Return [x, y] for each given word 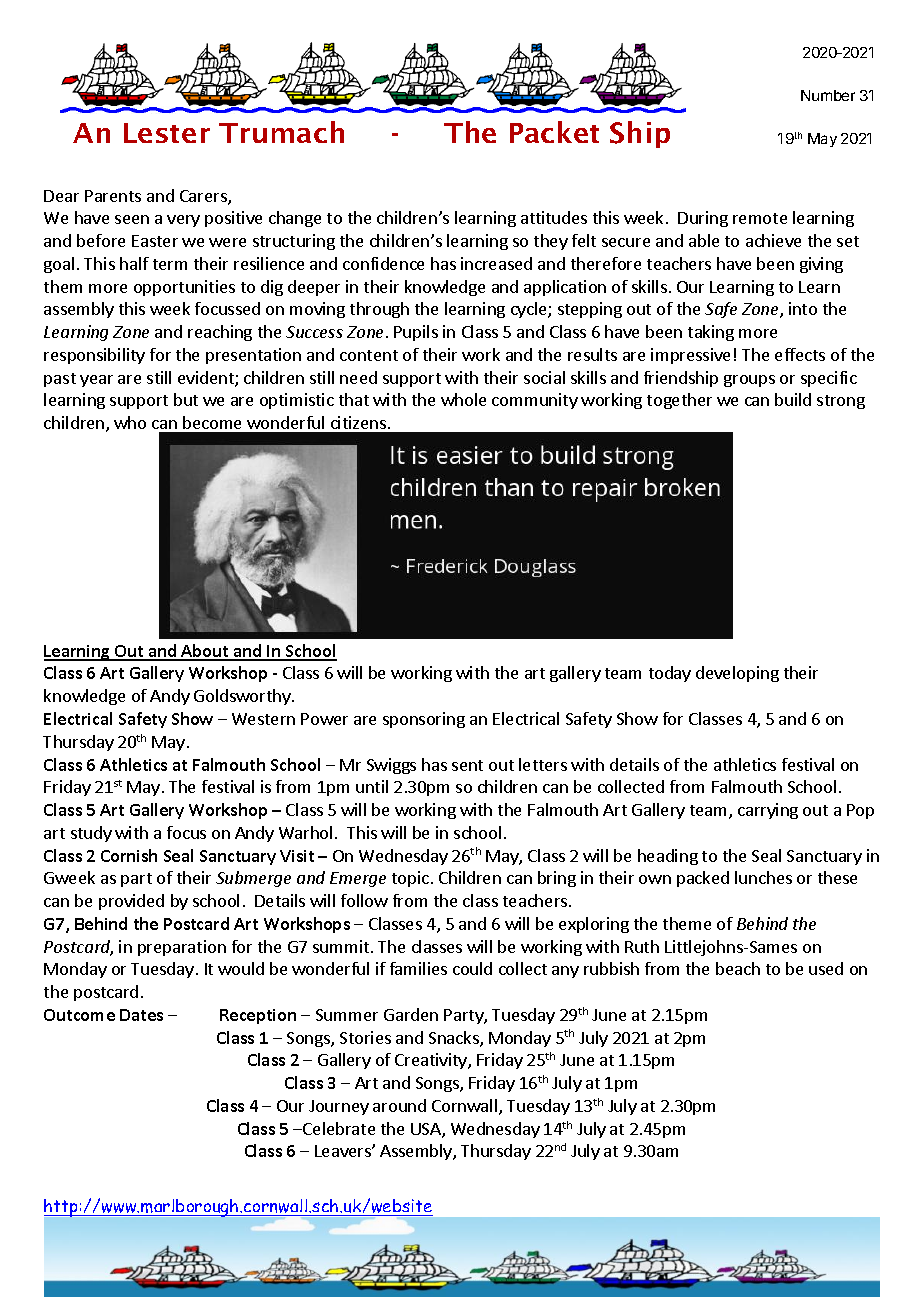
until [372, 786]
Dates [141, 1015]
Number [828, 95]
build [793, 399]
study [91, 834]
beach [738, 968]
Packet [554, 132]
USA [427, 1130]
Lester [167, 133]
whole [463, 399]
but [186, 399]
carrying [768, 811]
